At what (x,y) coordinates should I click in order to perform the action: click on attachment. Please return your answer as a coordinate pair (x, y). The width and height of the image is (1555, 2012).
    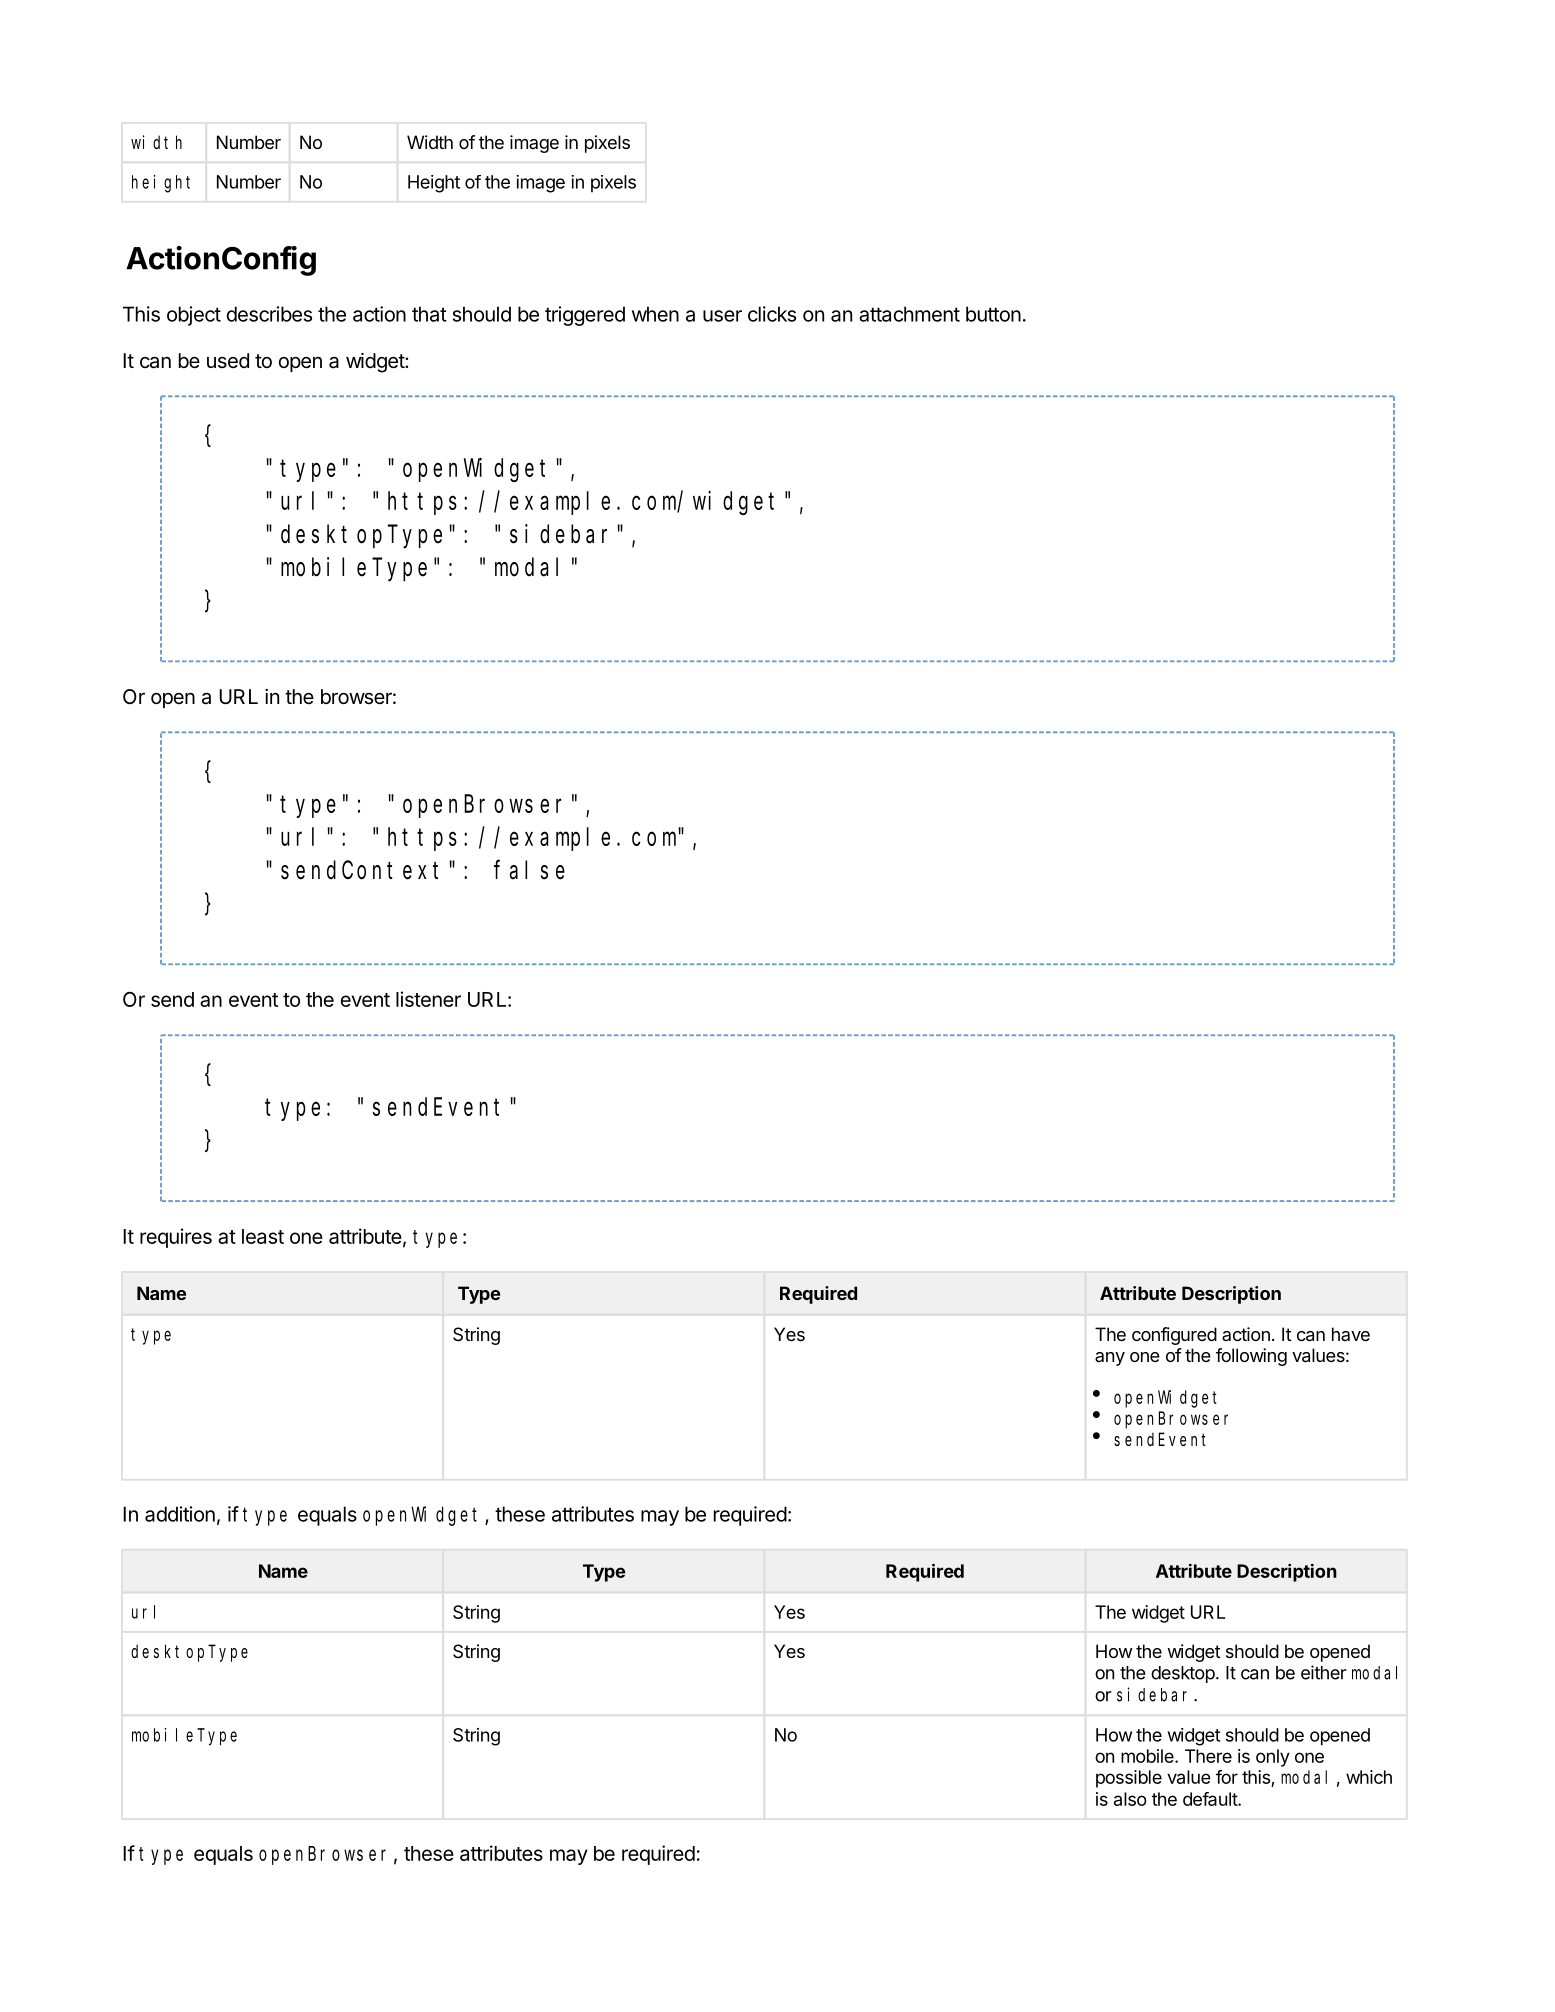
    Looking at the image, I should click on (909, 314).
